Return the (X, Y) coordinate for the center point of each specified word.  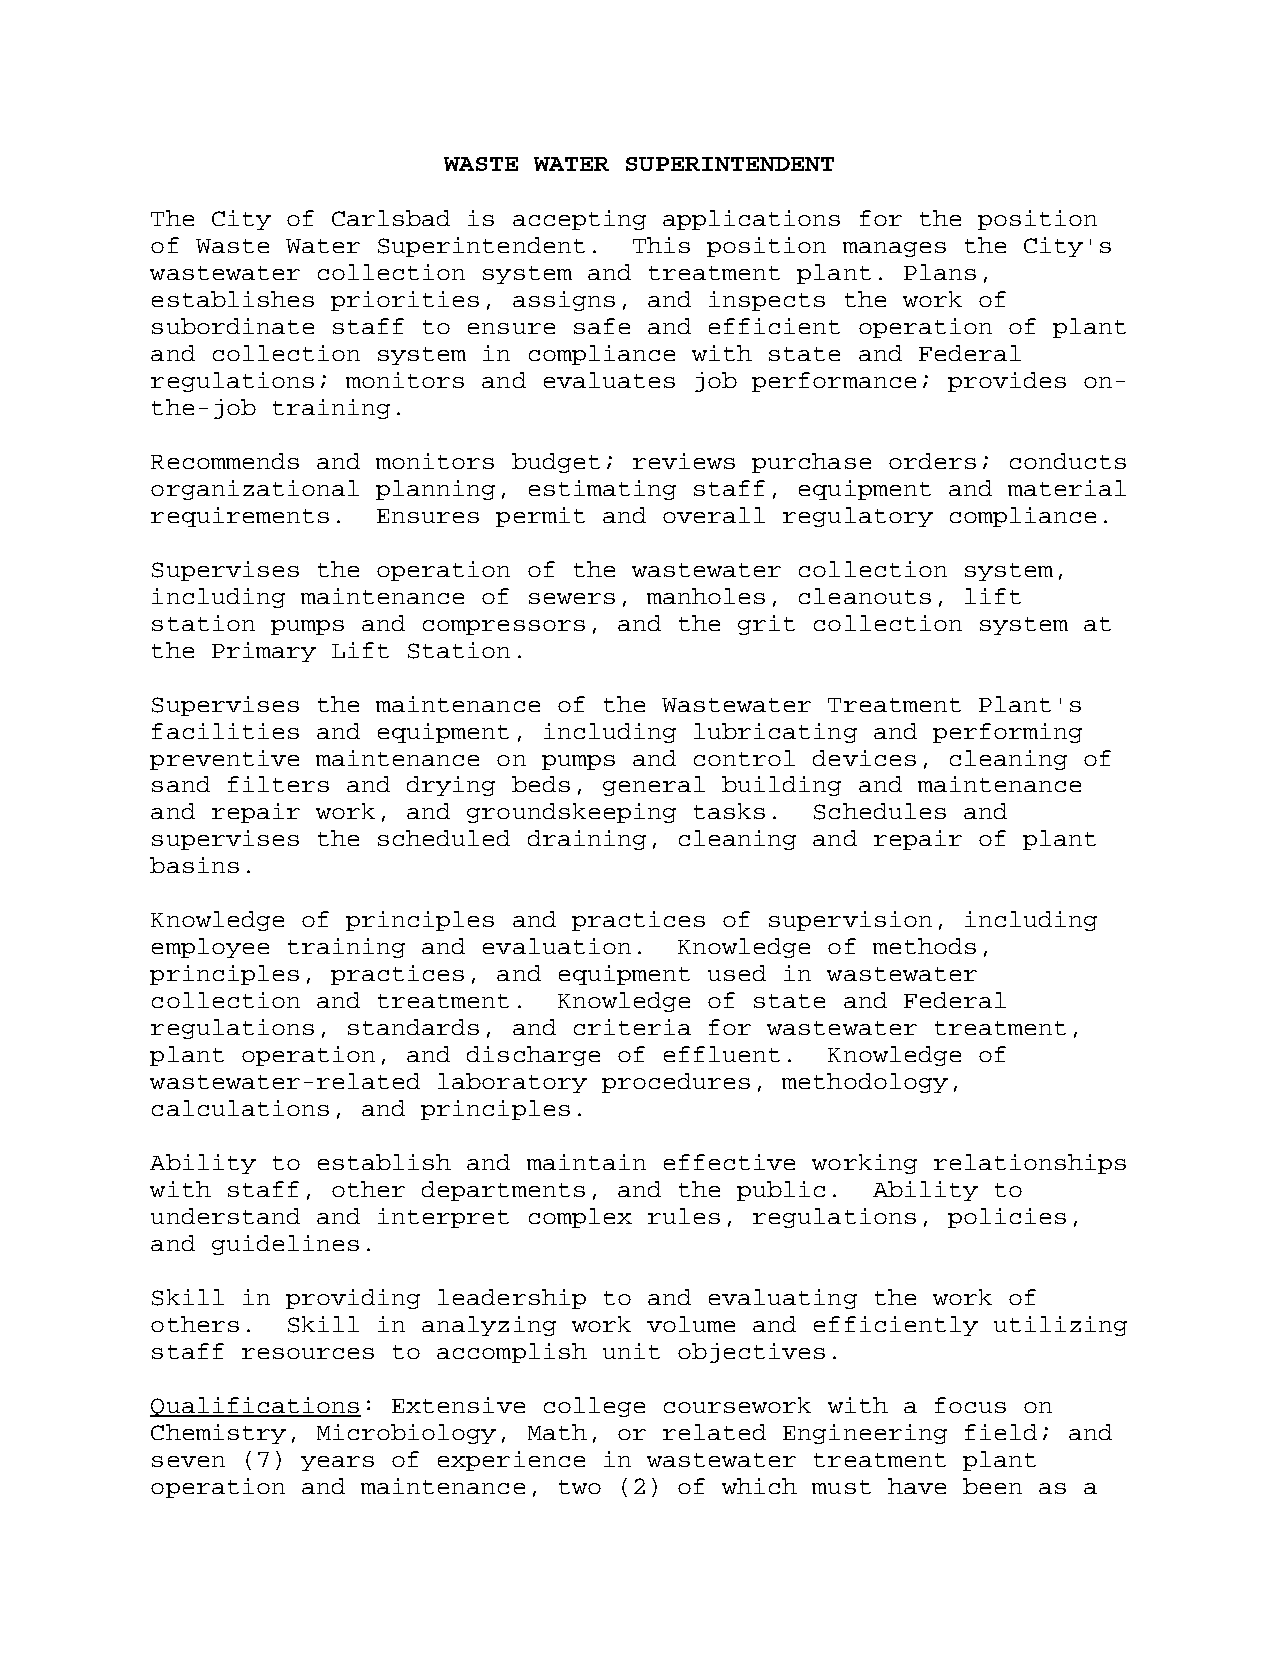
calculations (240, 1108)
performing (1007, 733)
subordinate (233, 326)
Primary (264, 652)
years (337, 1463)
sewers (572, 598)
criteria (632, 1027)
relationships (1030, 1164)
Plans (940, 272)
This (661, 245)
